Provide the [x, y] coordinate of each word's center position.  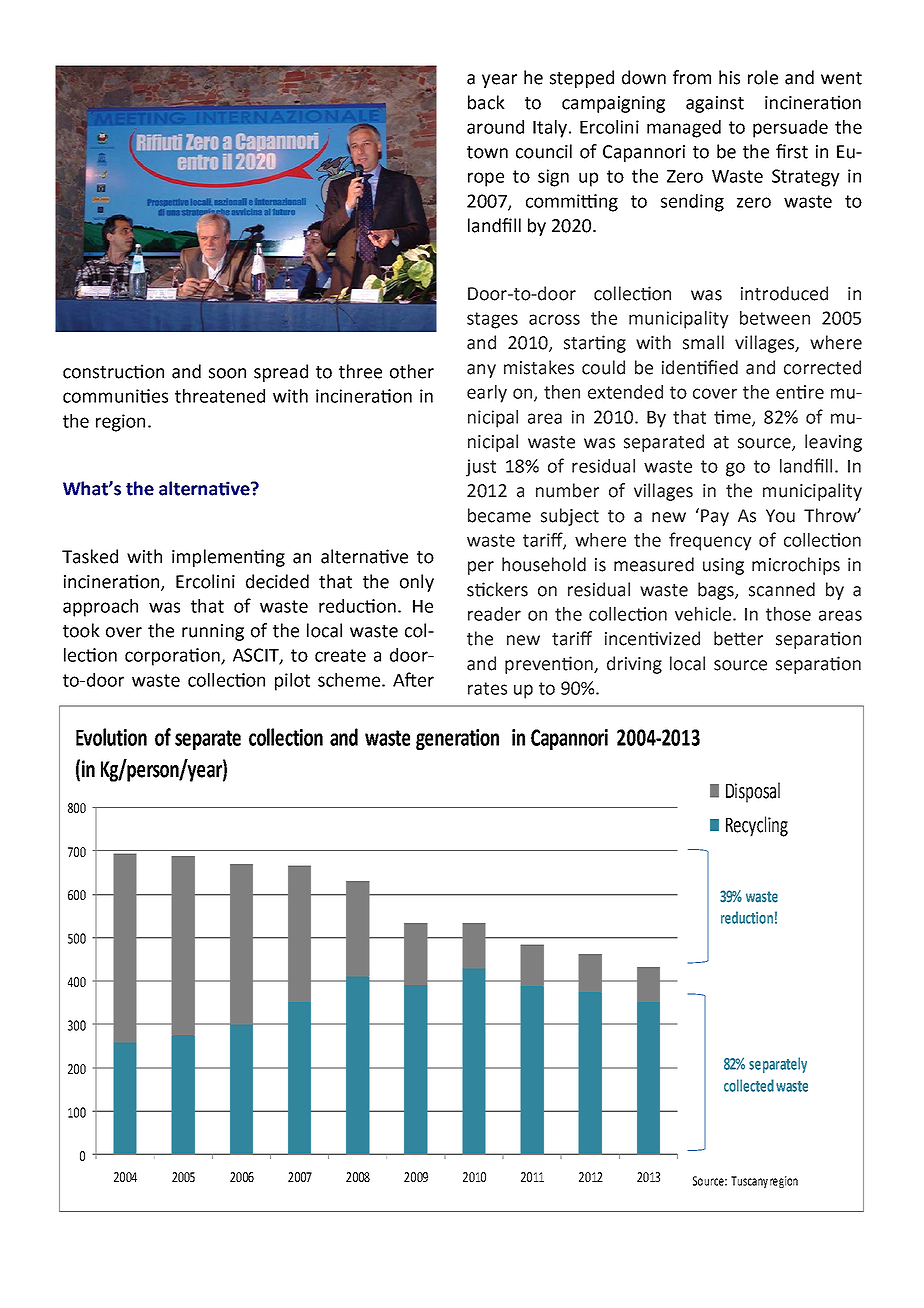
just [481, 468]
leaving [833, 443]
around [495, 127]
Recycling [757, 826]
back [486, 102]
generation [457, 739]
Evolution [111, 737]
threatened [220, 396]
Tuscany [749, 1182]
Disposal [753, 792]
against [715, 104]
